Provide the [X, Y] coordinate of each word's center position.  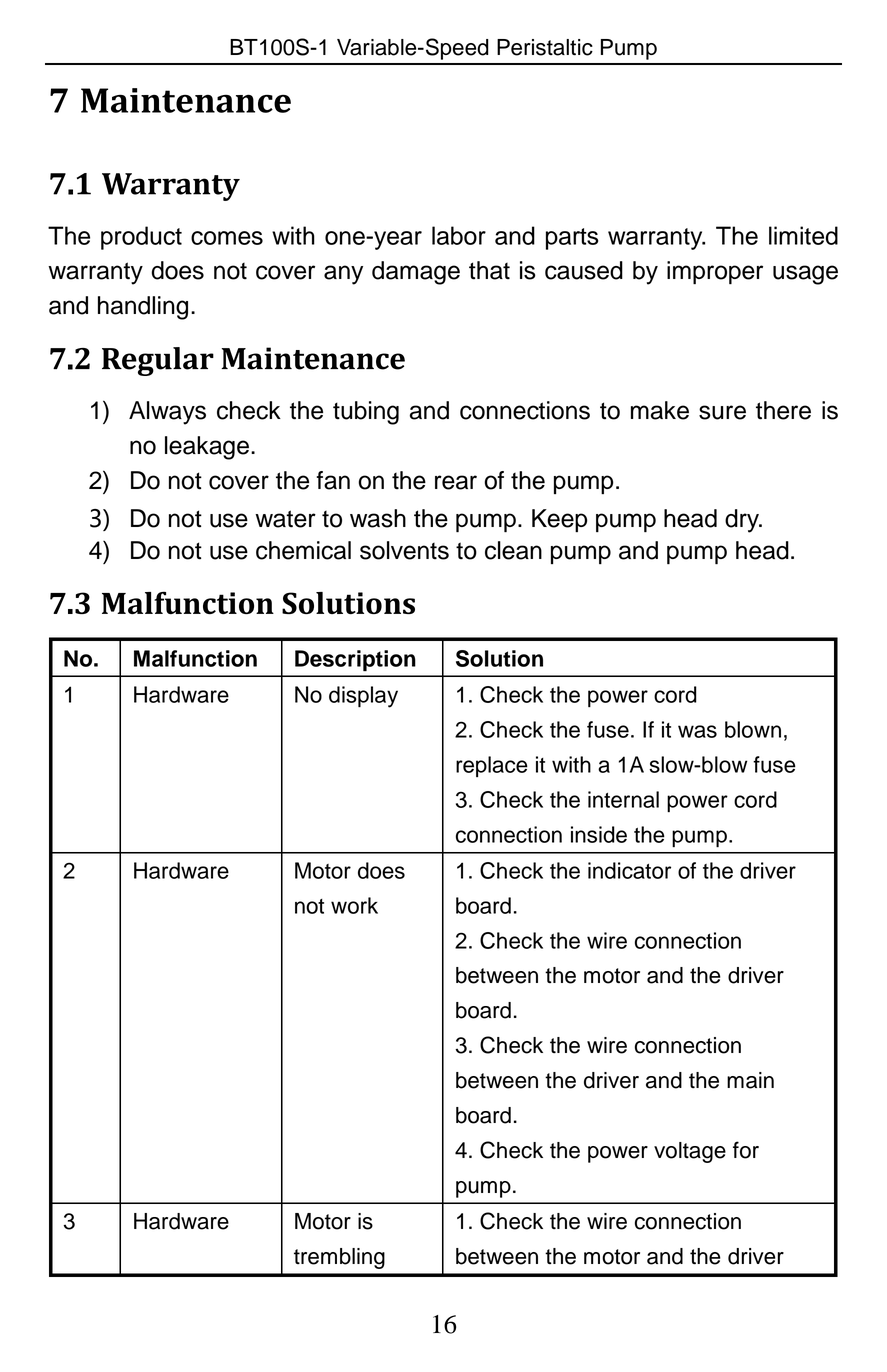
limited [803, 235]
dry [743, 521]
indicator [629, 870]
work [354, 905]
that [489, 270]
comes [227, 238]
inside [599, 834]
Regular [158, 361]
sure [722, 412]
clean [513, 550]
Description [355, 660]
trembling [339, 1258]
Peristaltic [545, 47]
